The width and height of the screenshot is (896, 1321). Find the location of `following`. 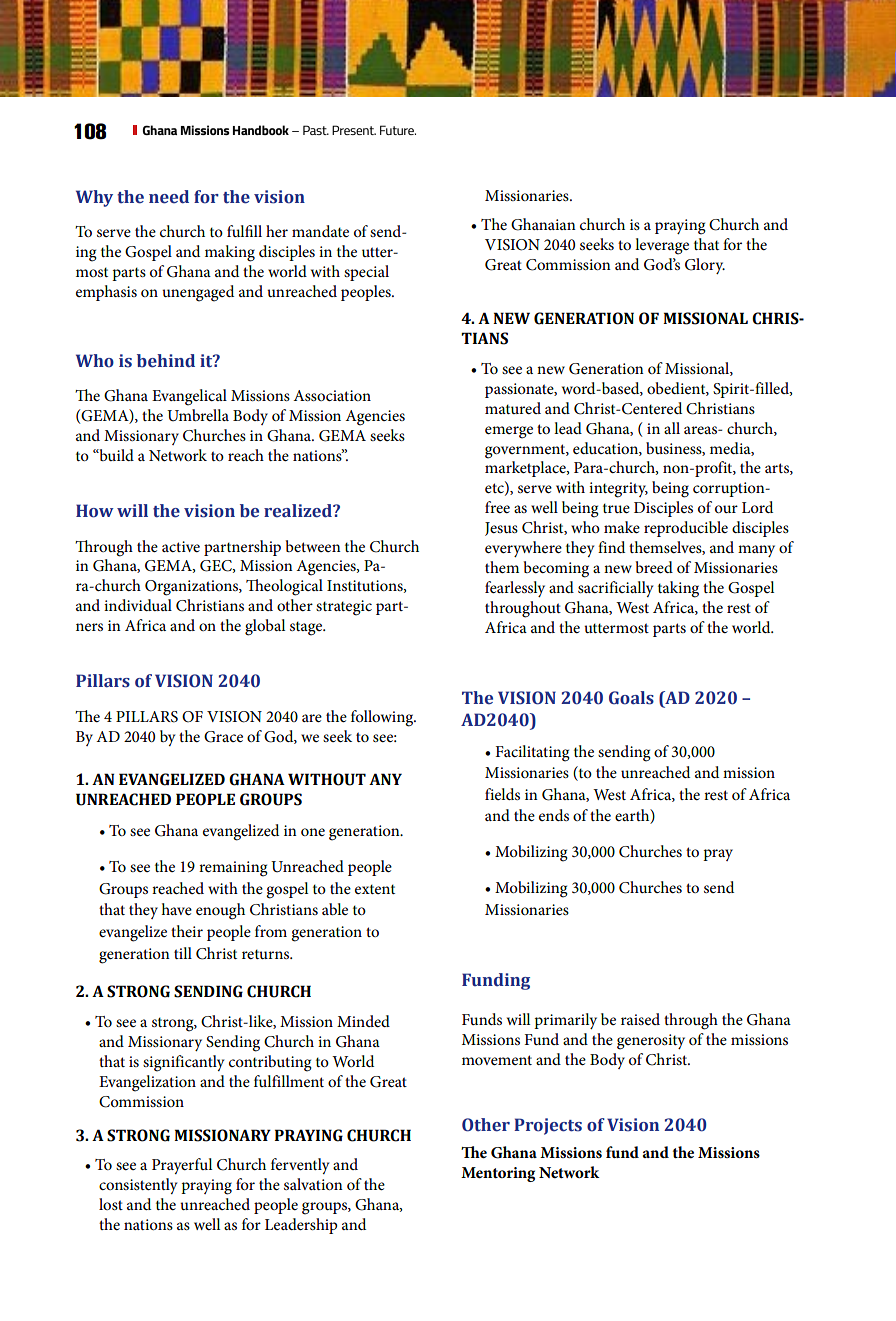

following is located at coordinates (383, 718).
